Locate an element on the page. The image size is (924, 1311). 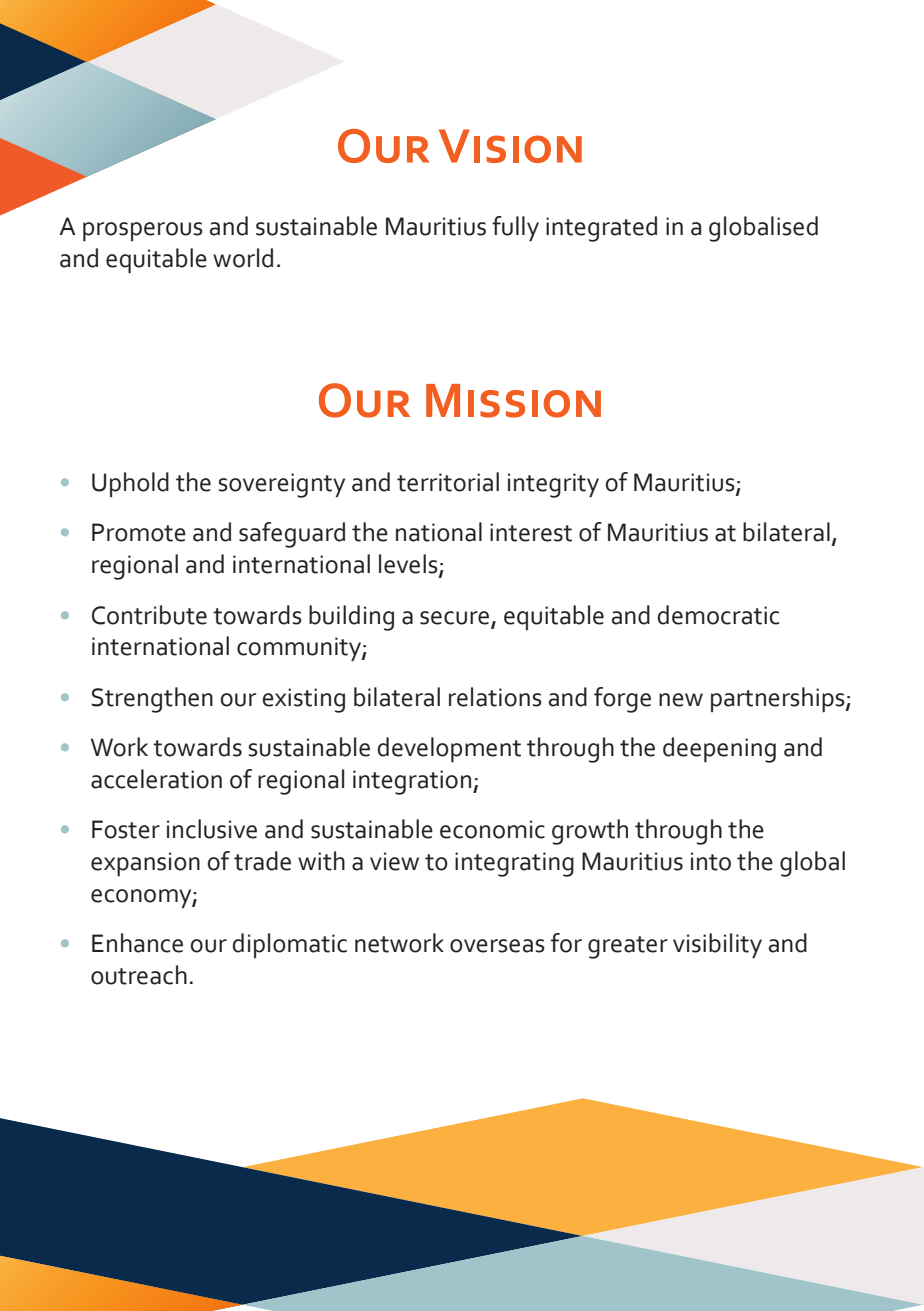
Enhance is located at coordinates (137, 943).
